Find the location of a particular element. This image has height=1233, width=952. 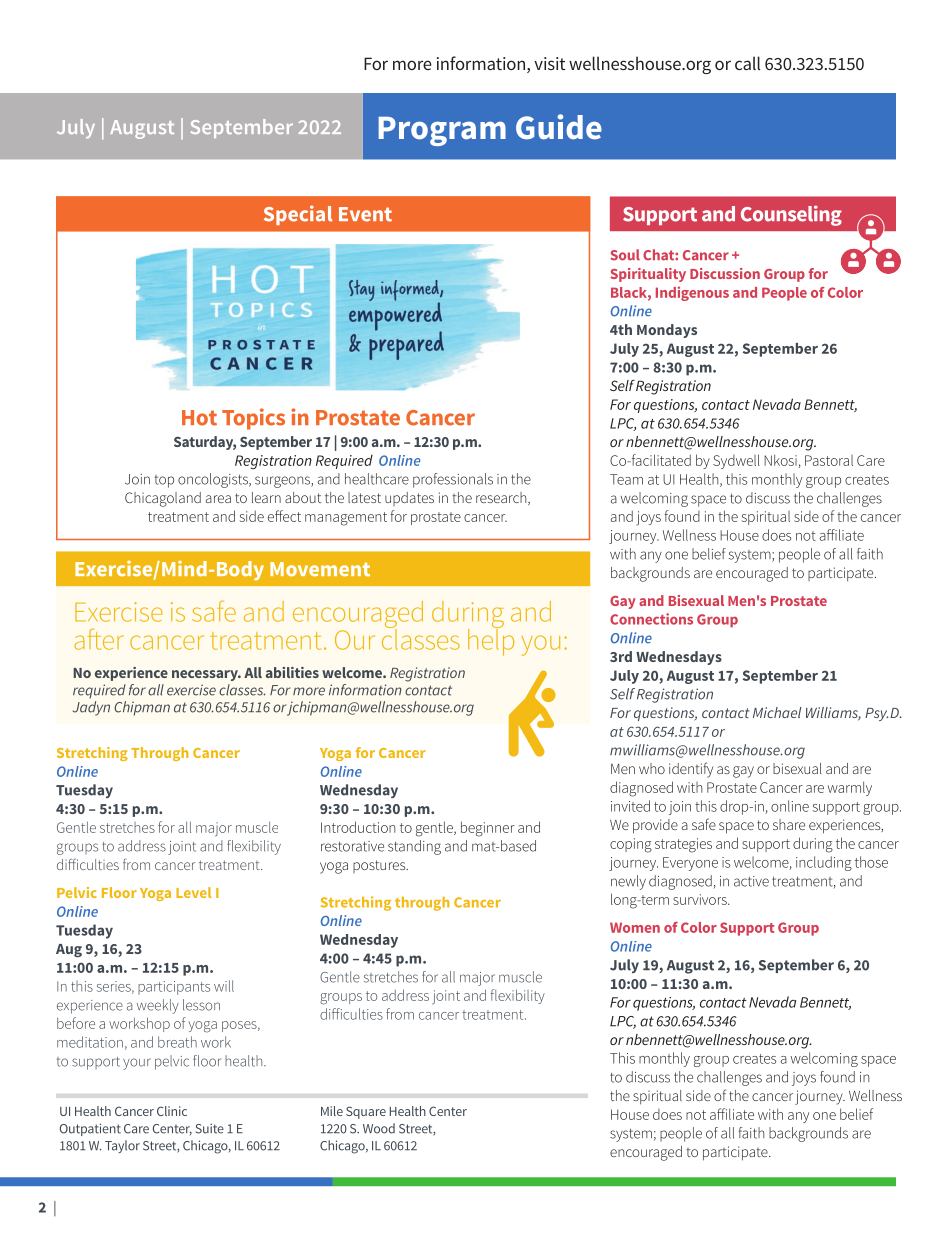

Clinic is located at coordinates (172, 1111).
